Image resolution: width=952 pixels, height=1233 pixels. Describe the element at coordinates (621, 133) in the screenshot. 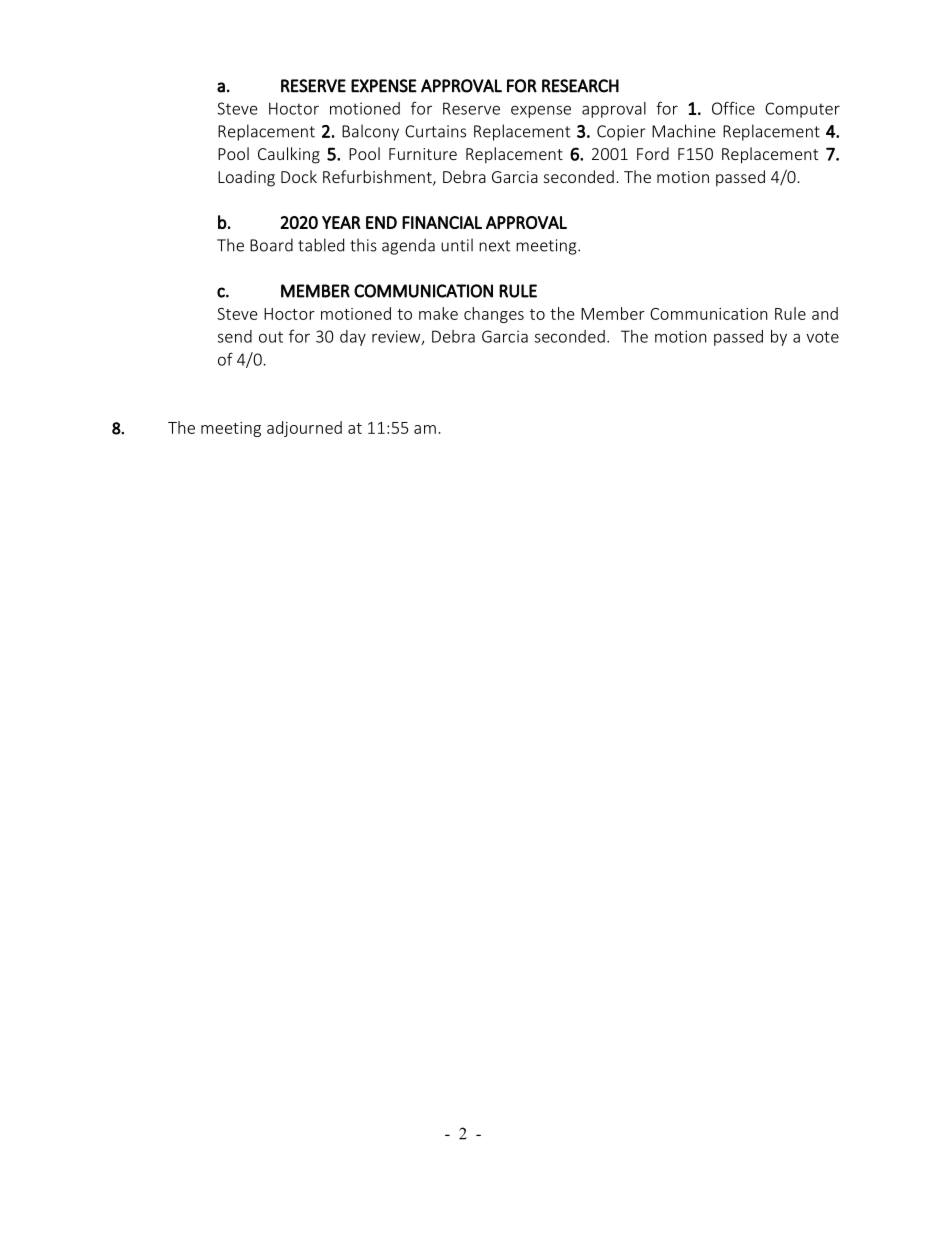

I see `Copier` at that location.
